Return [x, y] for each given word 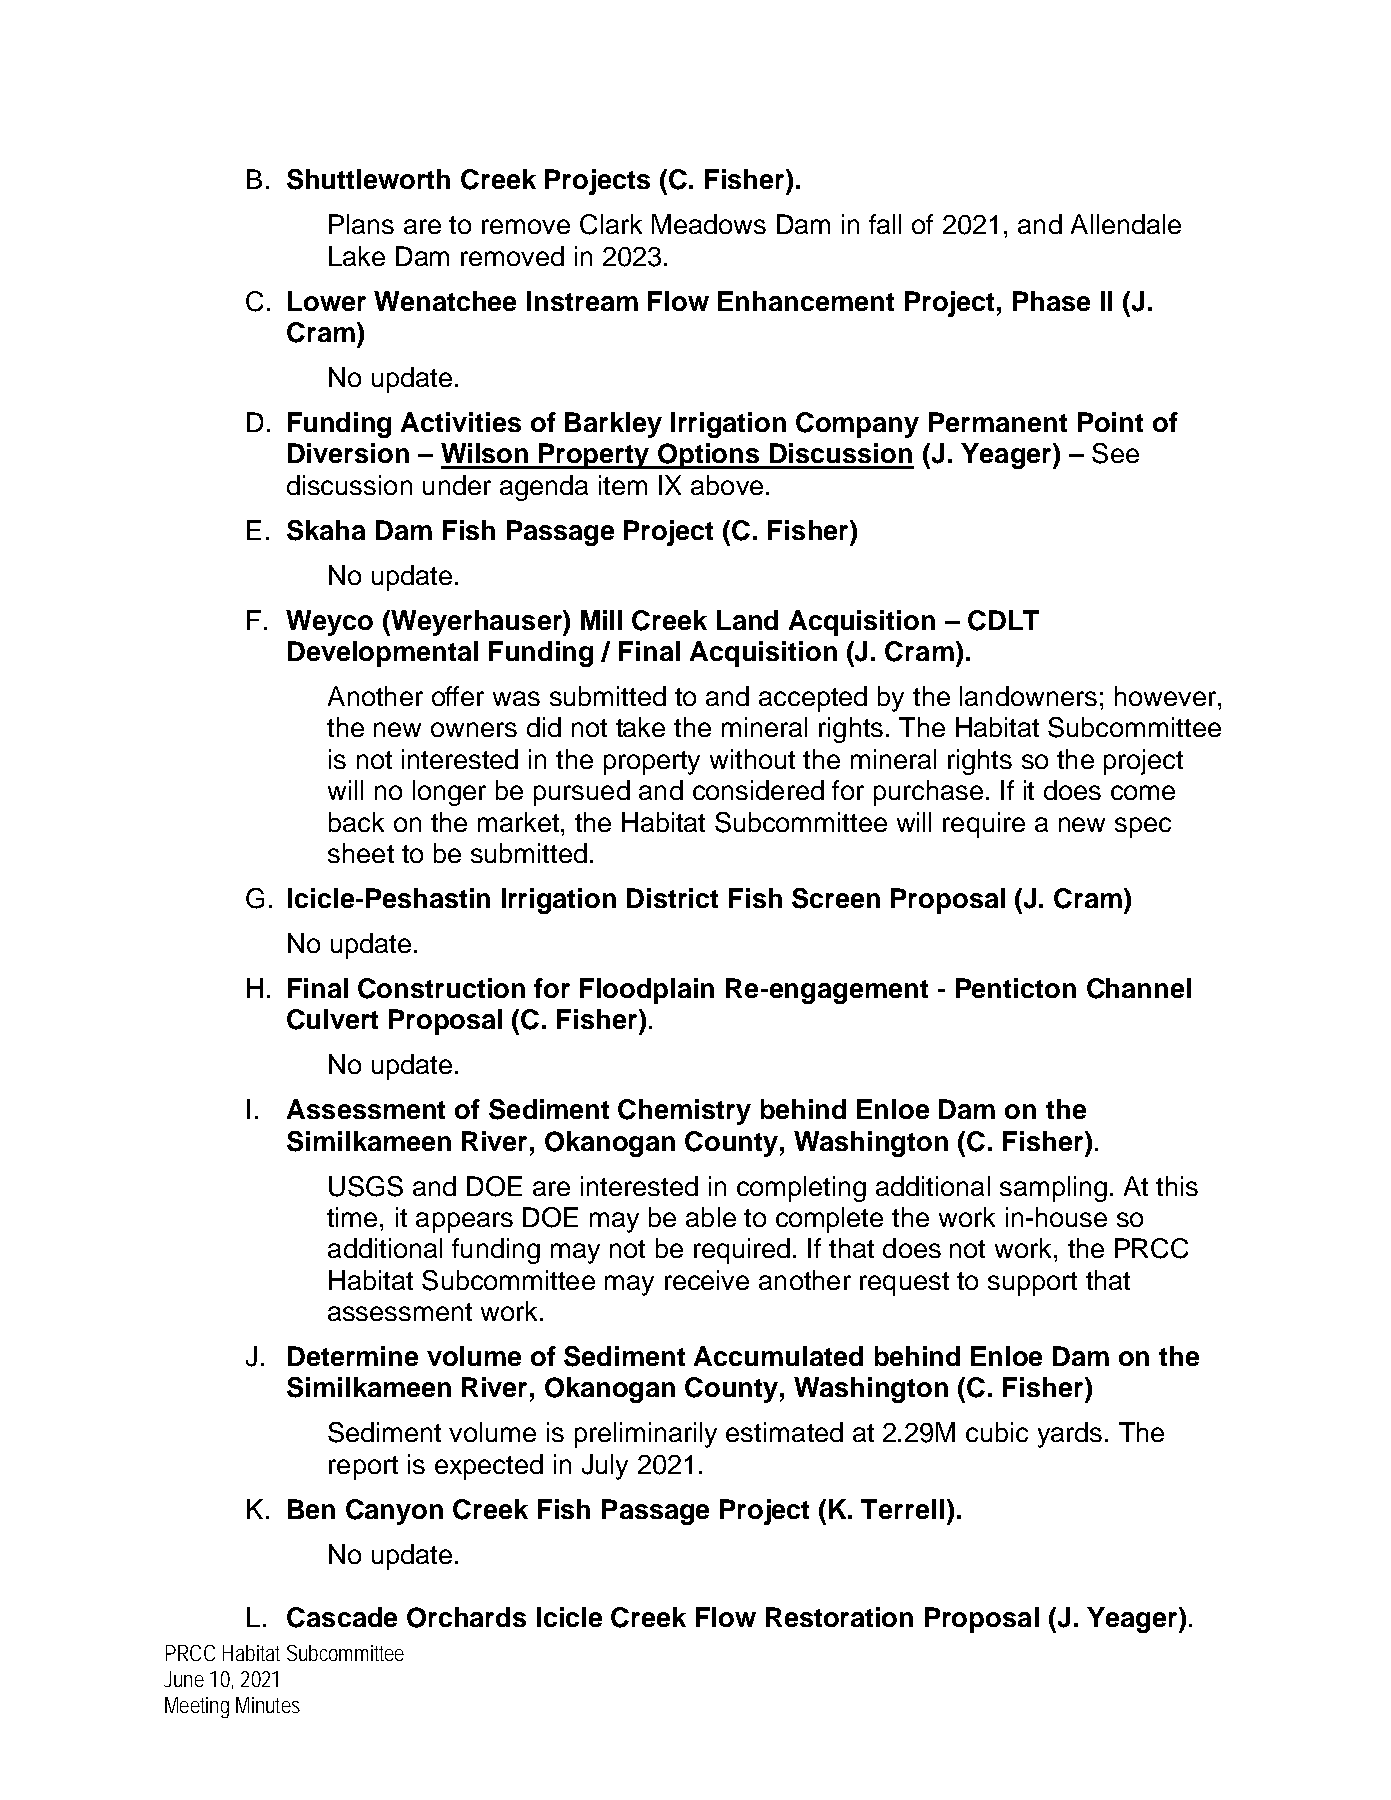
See [1115, 453]
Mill [601, 620]
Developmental [383, 654]
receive [707, 1280]
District [672, 898]
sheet [361, 853]
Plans [361, 224]
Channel [1139, 988]
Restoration [839, 1617]
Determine [353, 1356]
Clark [611, 224]
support [1032, 1284]
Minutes [268, 1705]
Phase [1051, 301]
